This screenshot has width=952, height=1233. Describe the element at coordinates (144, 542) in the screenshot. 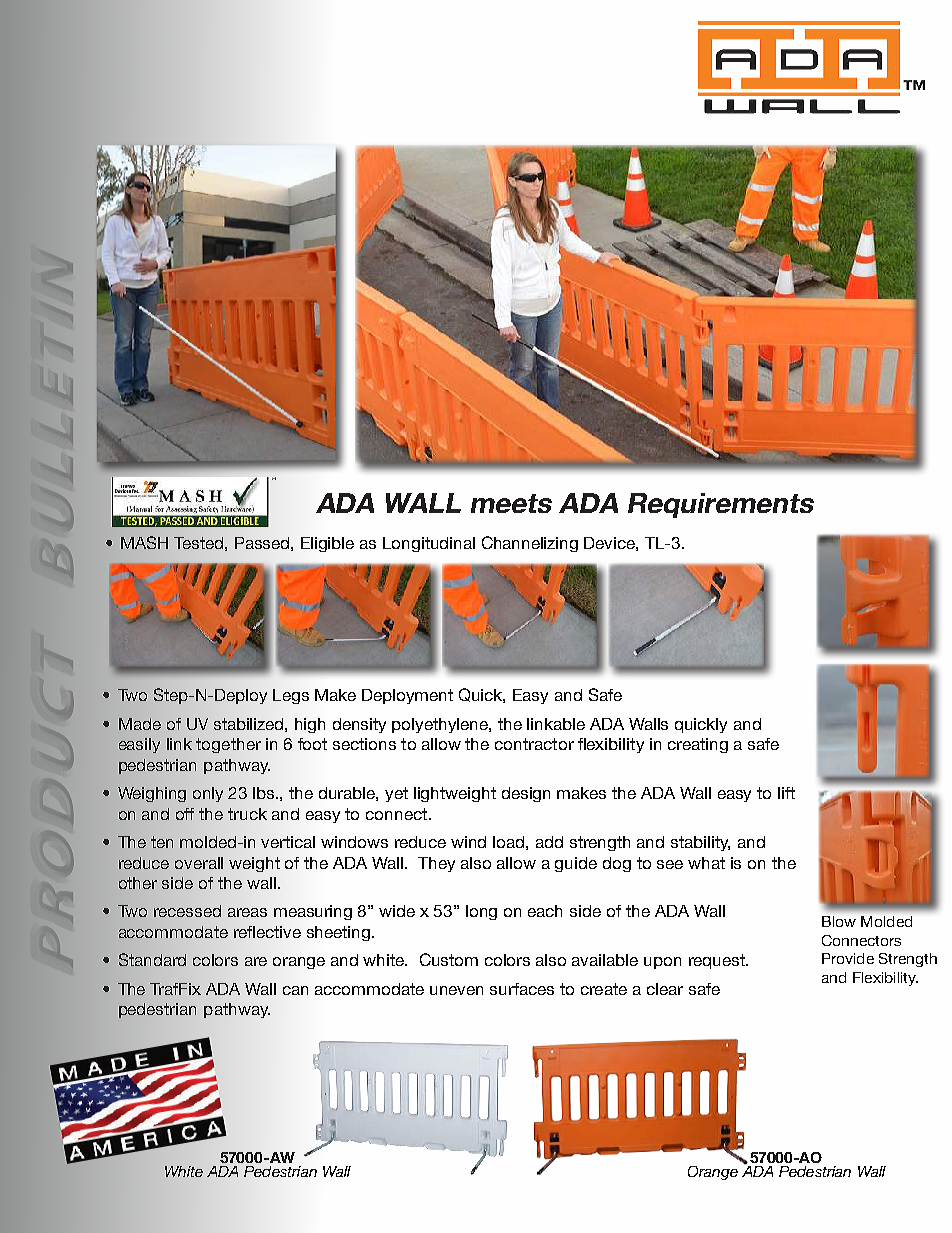

I see `MASH` at that location.
